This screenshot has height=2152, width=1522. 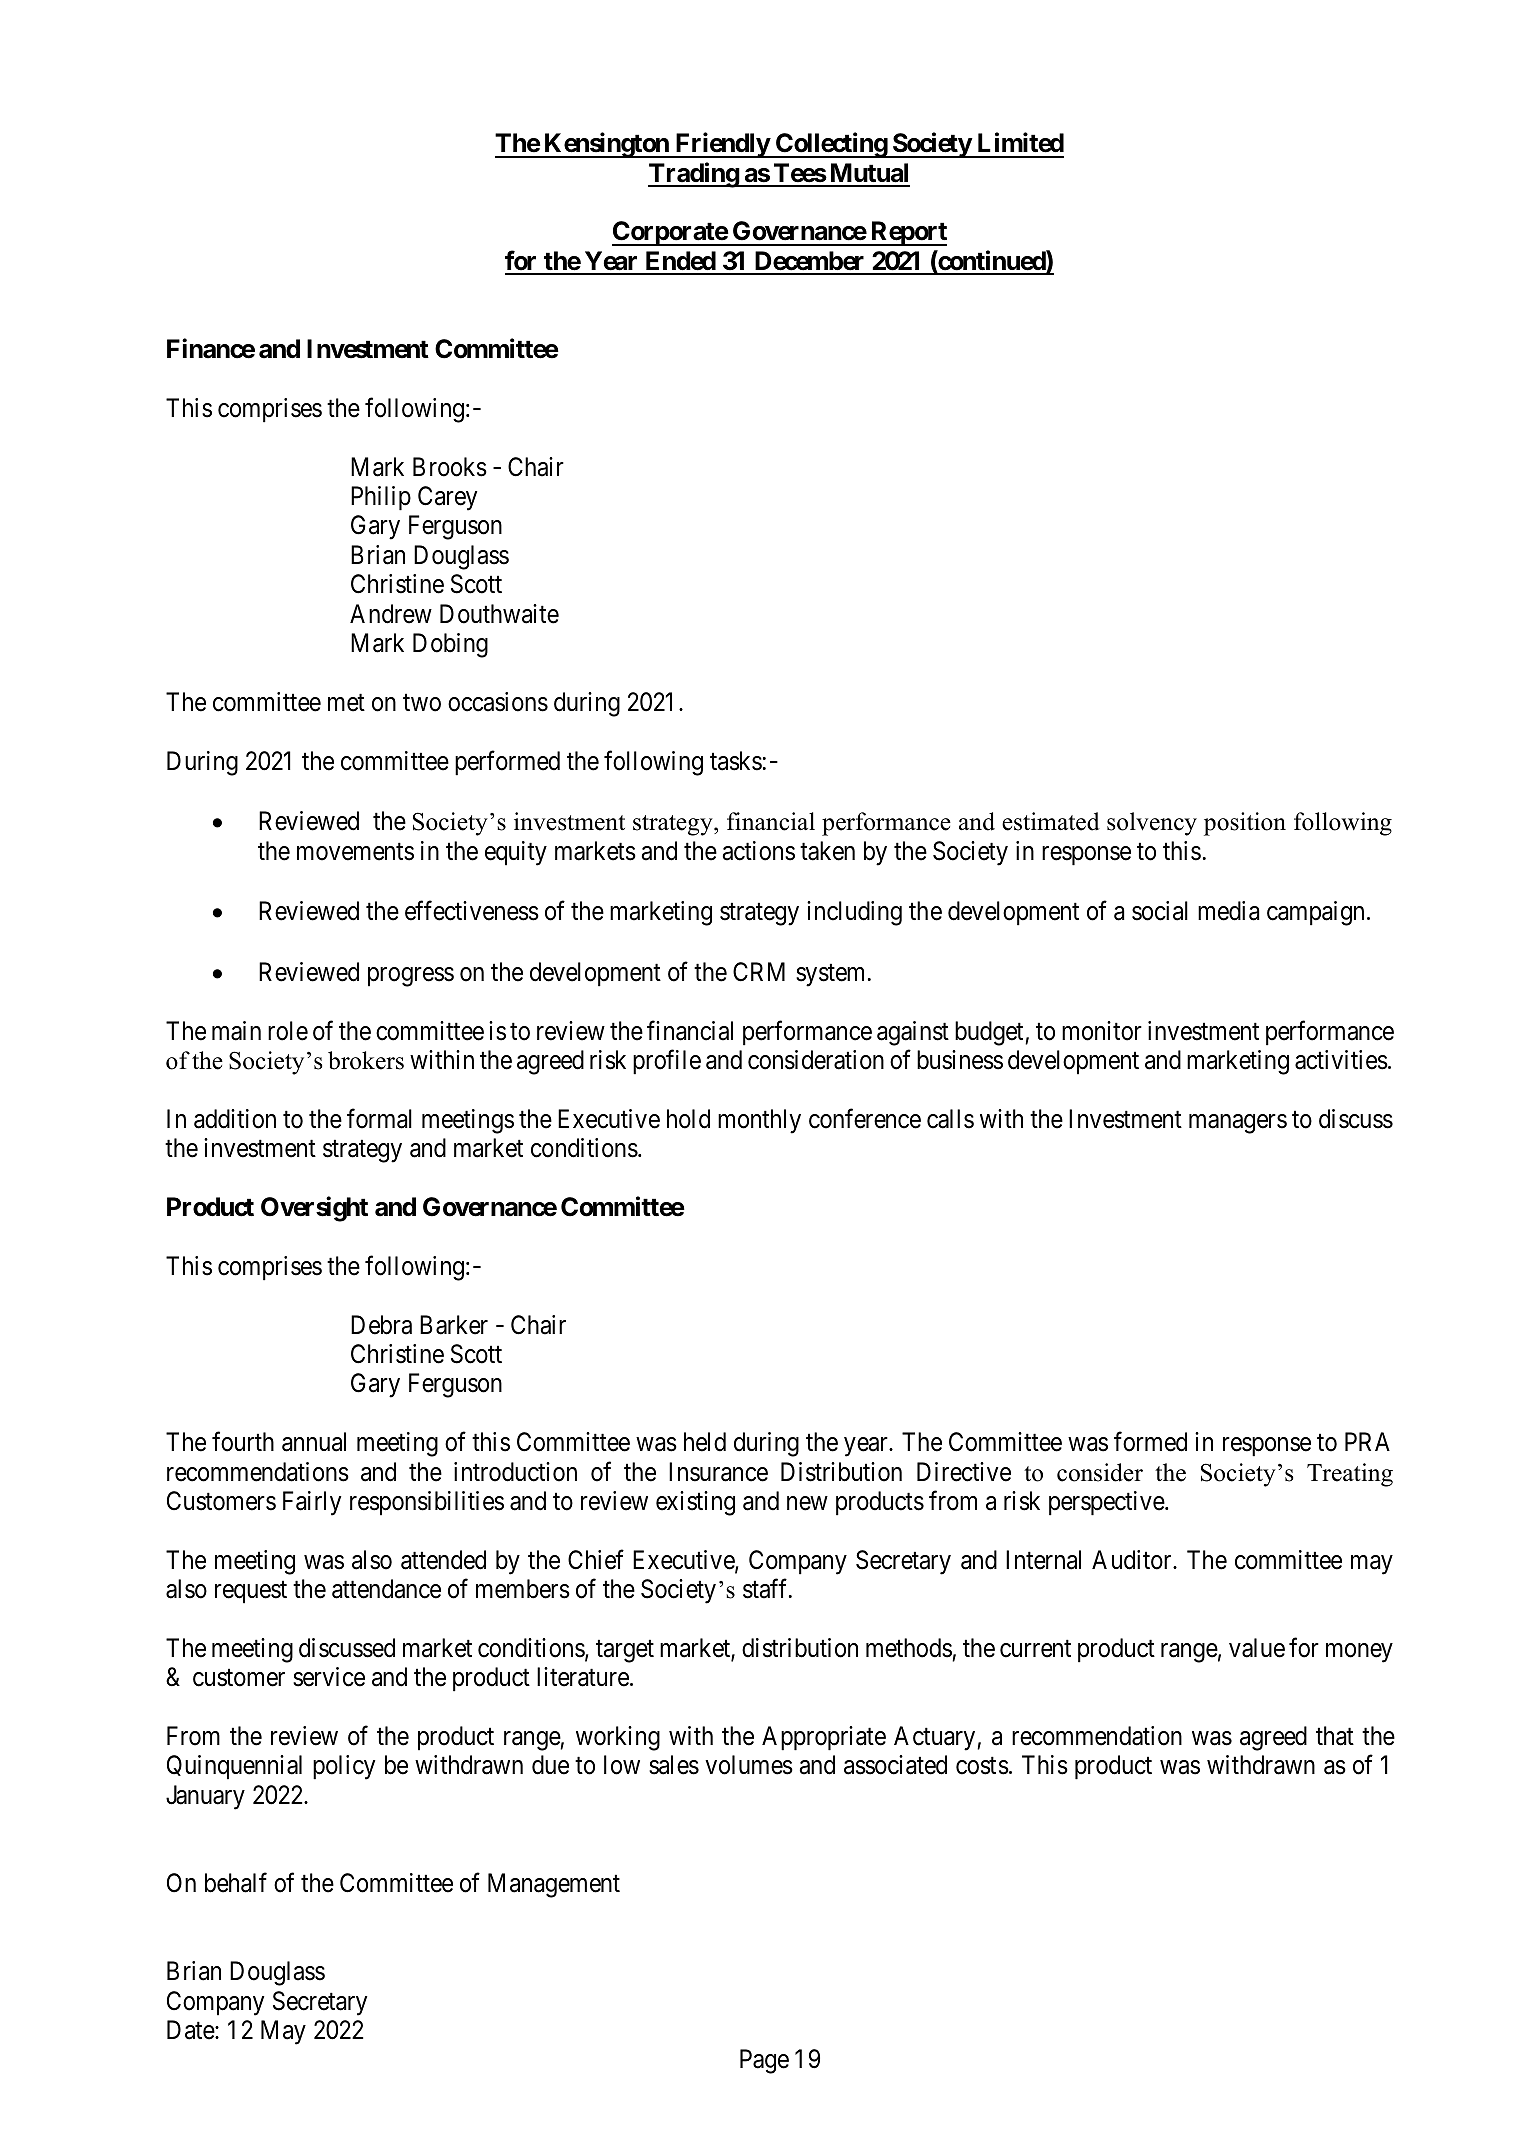 What do you see at coordinates (391, 614) in the screenshot?
I see `Andrew` at bounding box center [391, 614].
